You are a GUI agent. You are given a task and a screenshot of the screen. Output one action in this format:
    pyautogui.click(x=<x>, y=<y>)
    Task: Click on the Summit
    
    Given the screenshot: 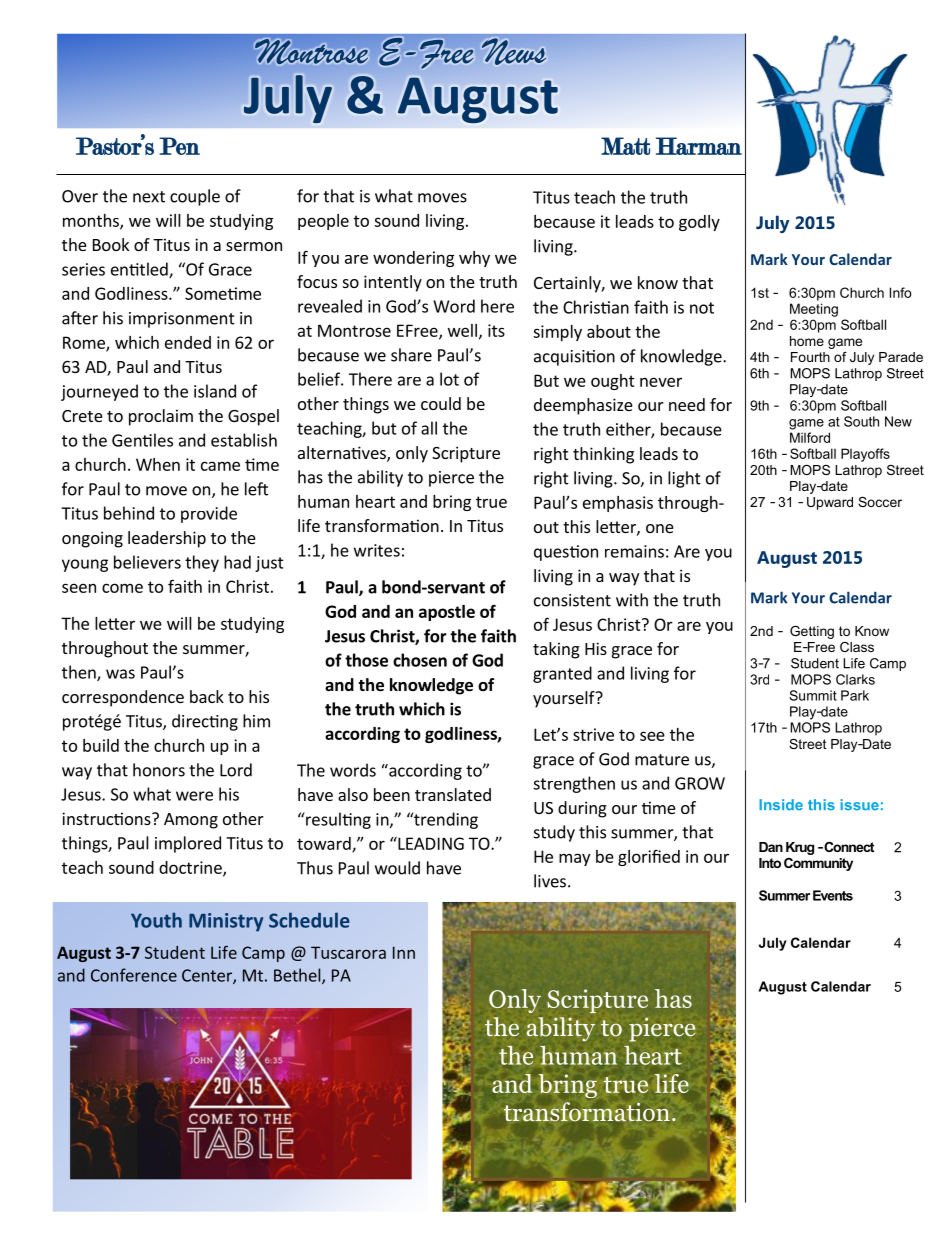 What is the action you would take?
    pyautogui.click(x=813, y=695)
